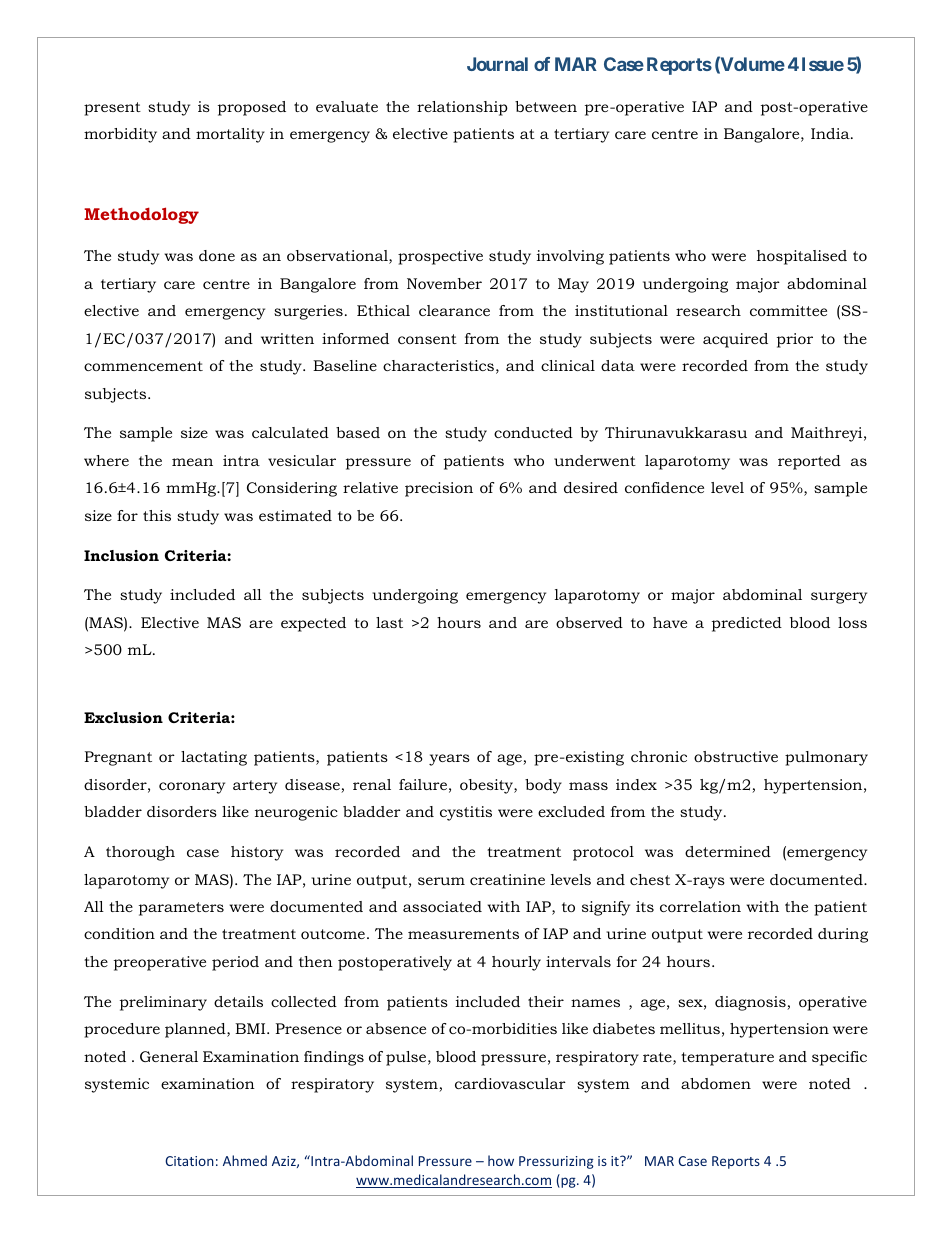 The height and width of the page is (1233, 952). Describe the element at coordinates (121, 555) in the page. I see `Inclusion` at that location.
